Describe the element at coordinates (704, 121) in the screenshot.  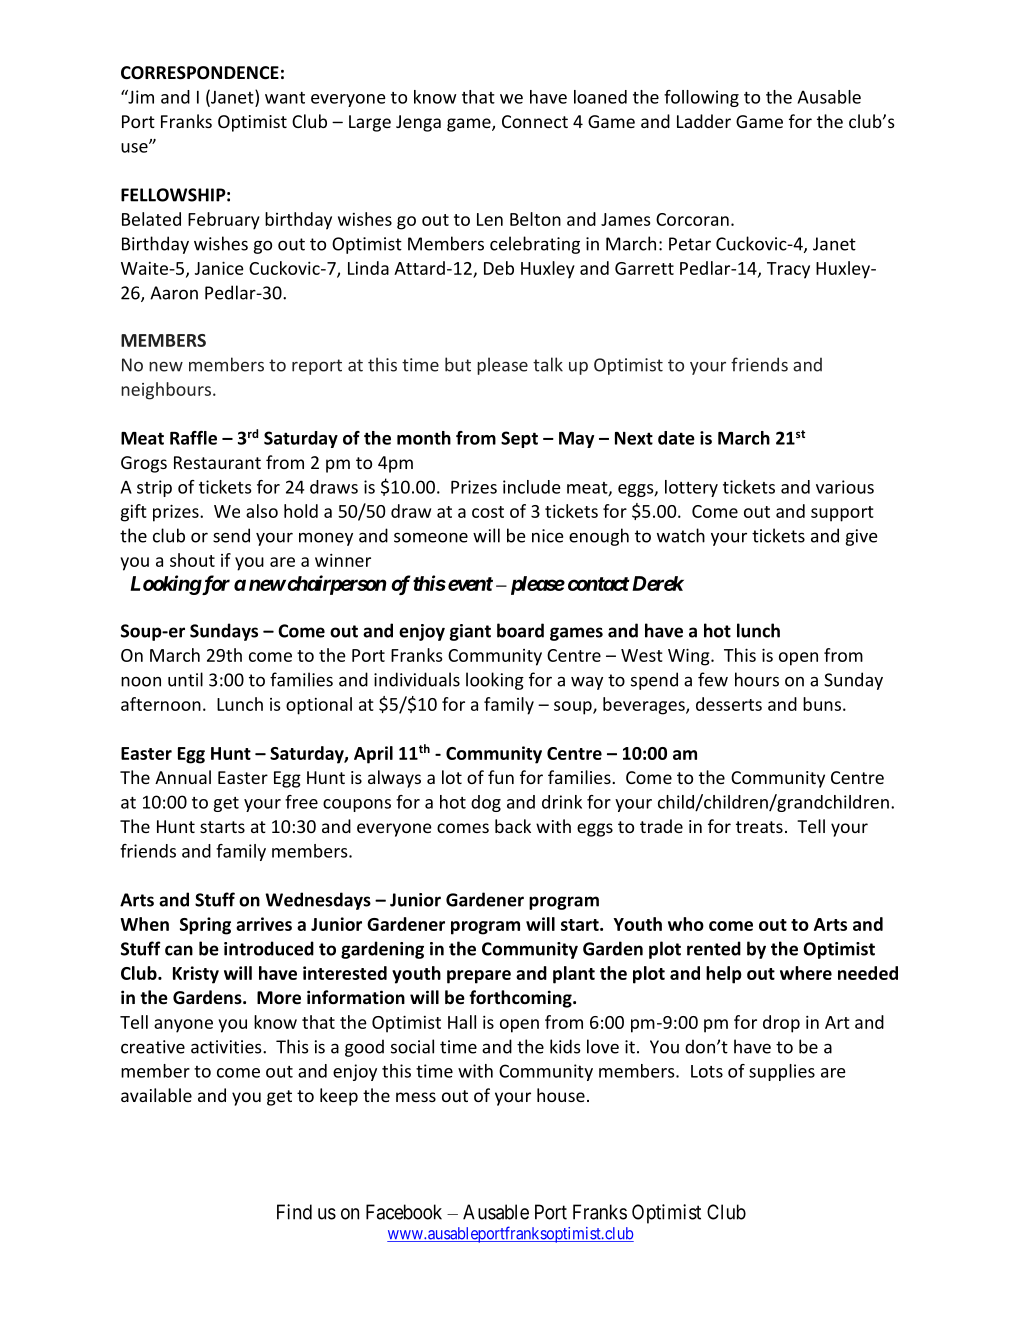
I see `Ladder` at that location.
